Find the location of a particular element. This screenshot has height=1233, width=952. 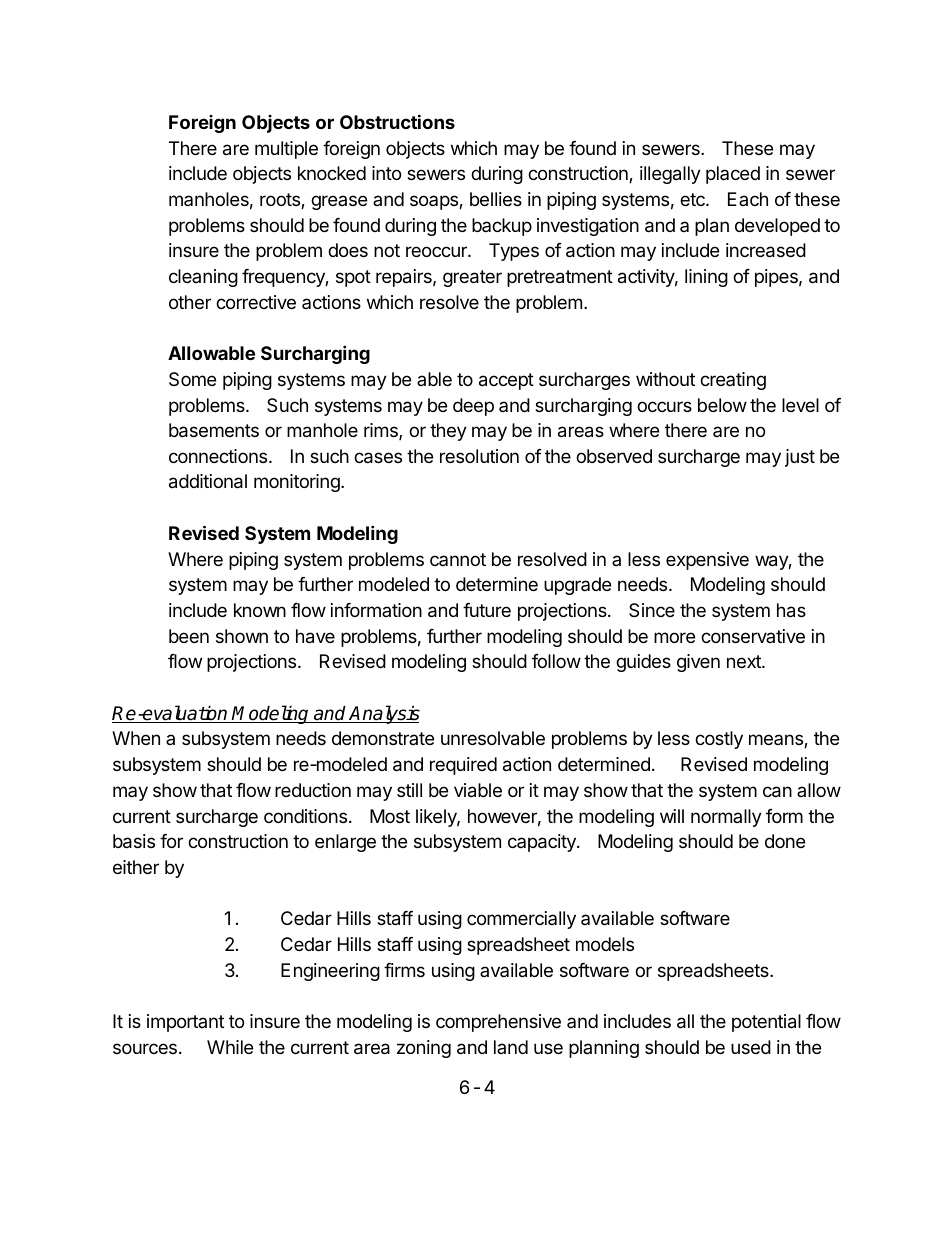

required is located at coordinates (463, 766).
